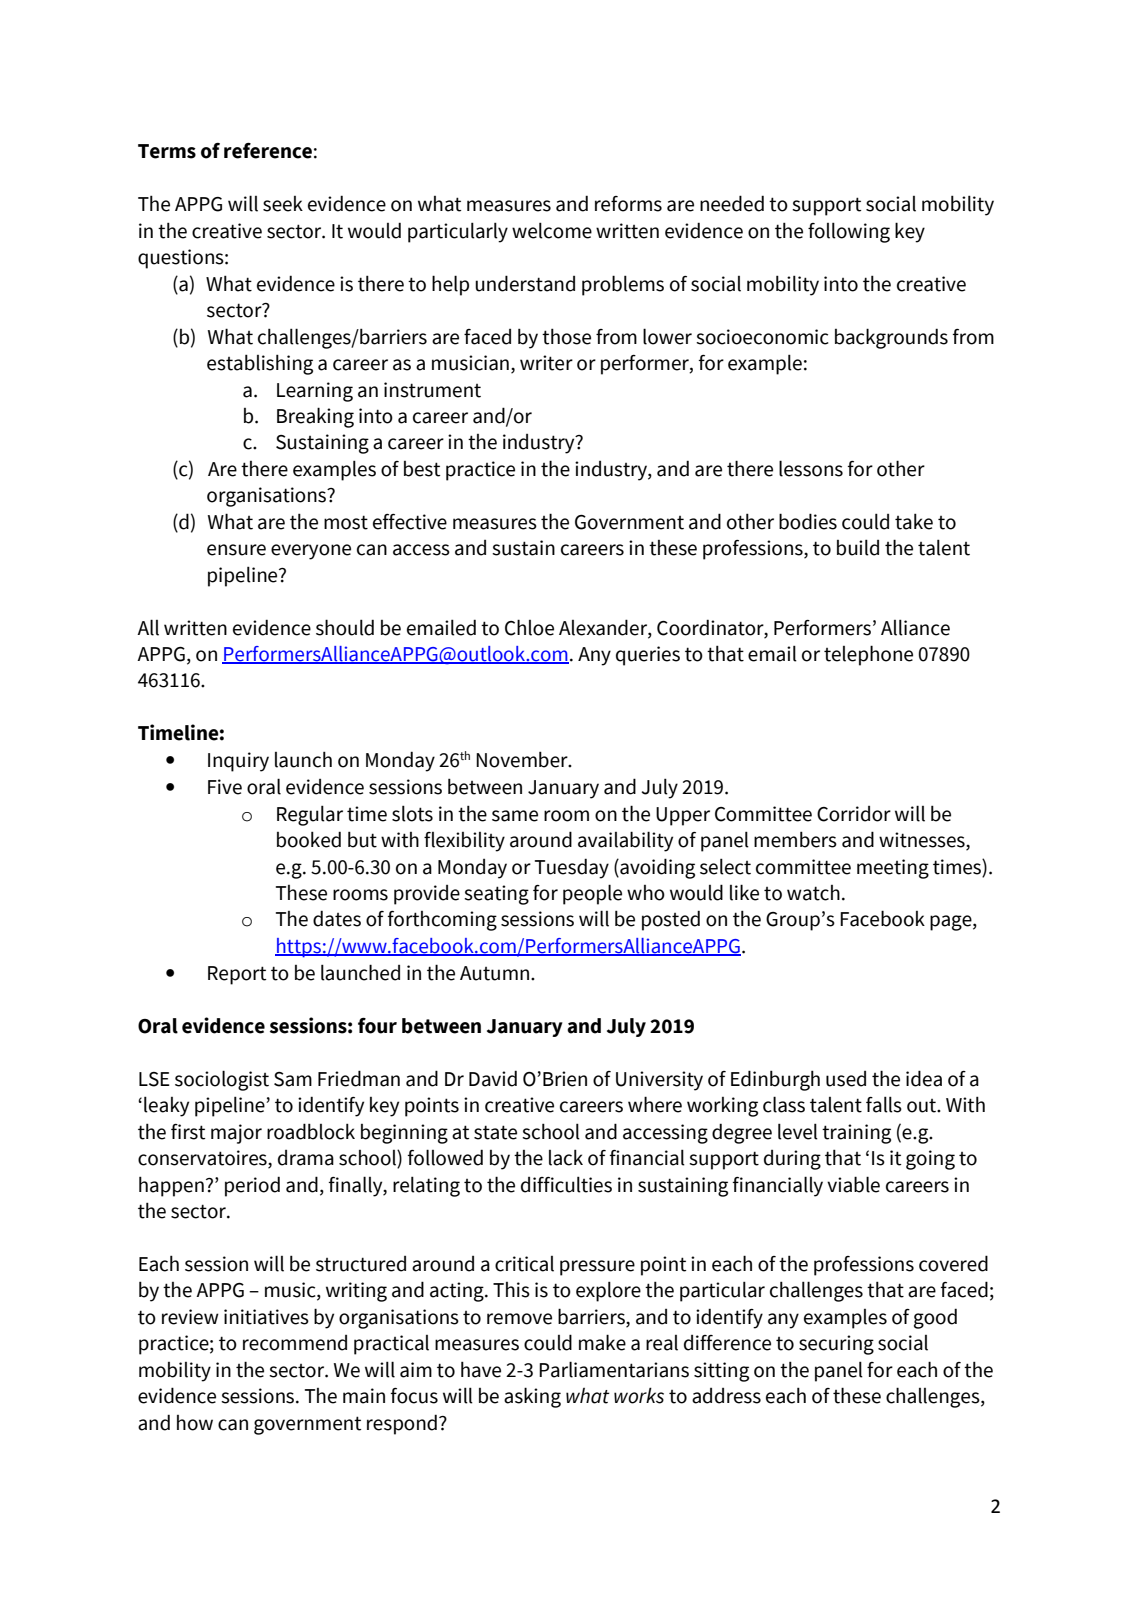  What do you see at coordinates (552, 230) in the page?
I see `welcome` at bounding box center [552, 230].
